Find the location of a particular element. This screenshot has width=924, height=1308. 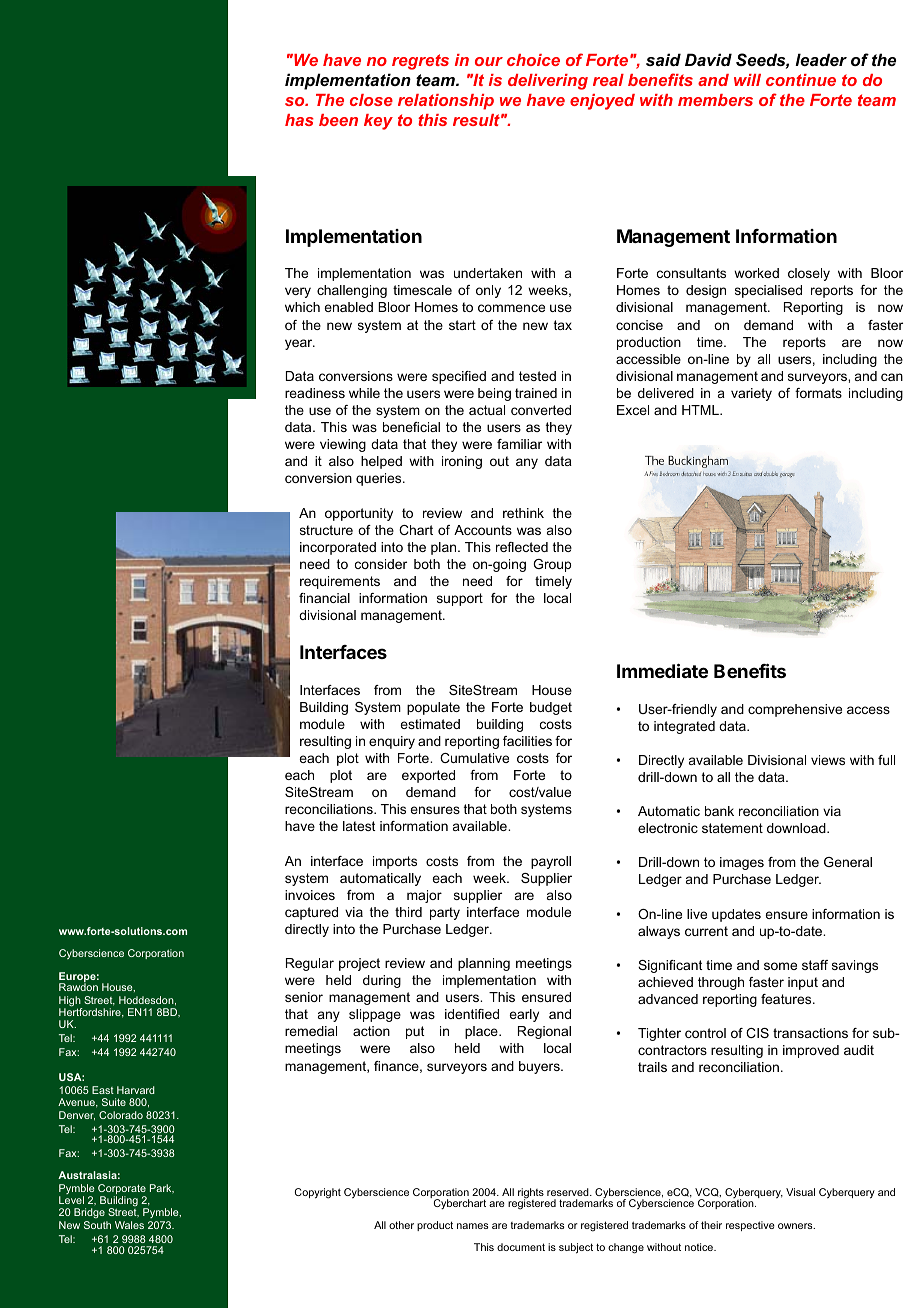

start is located at coordinates (462, 325).
